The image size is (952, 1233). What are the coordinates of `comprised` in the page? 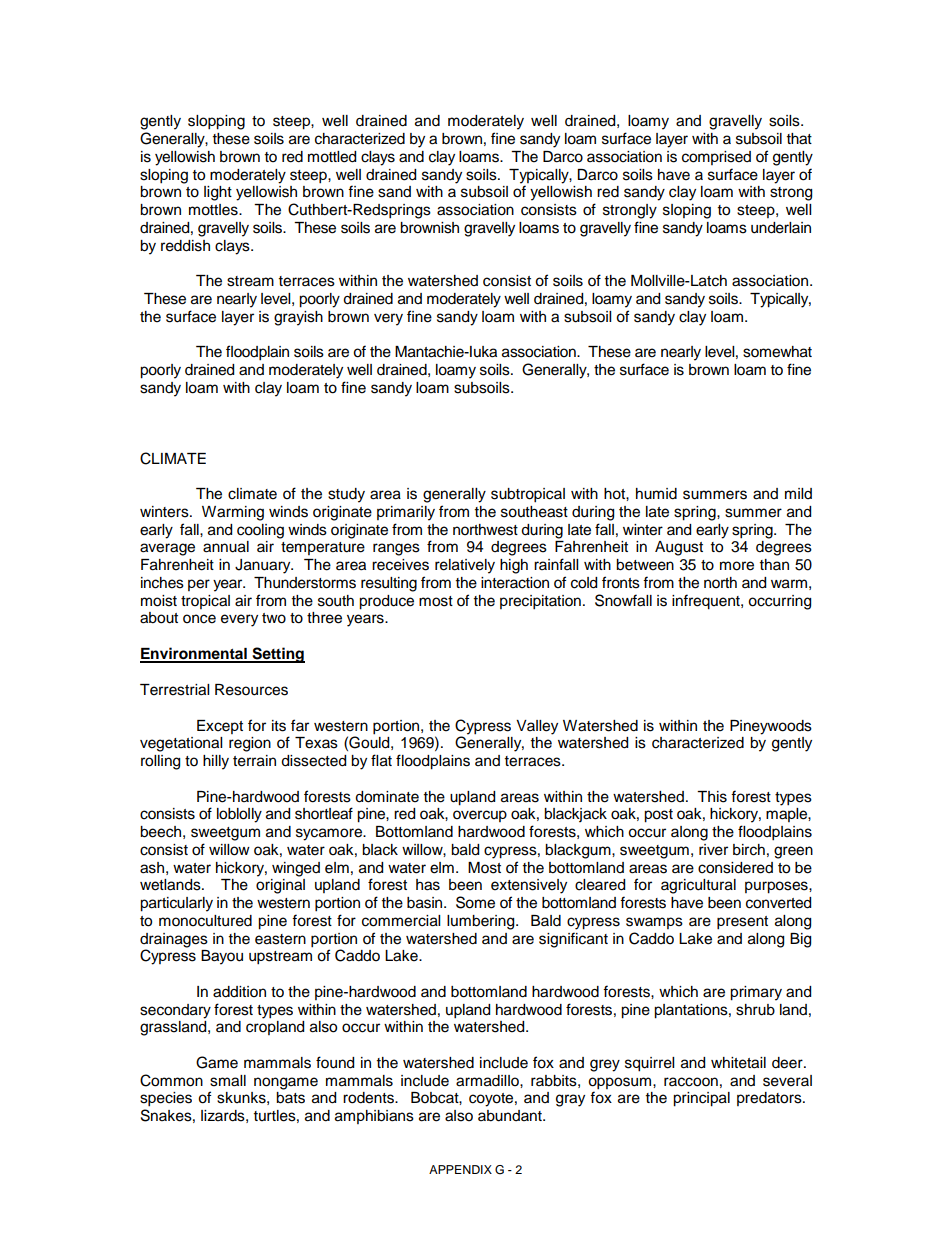 It's located at (716, 158).
